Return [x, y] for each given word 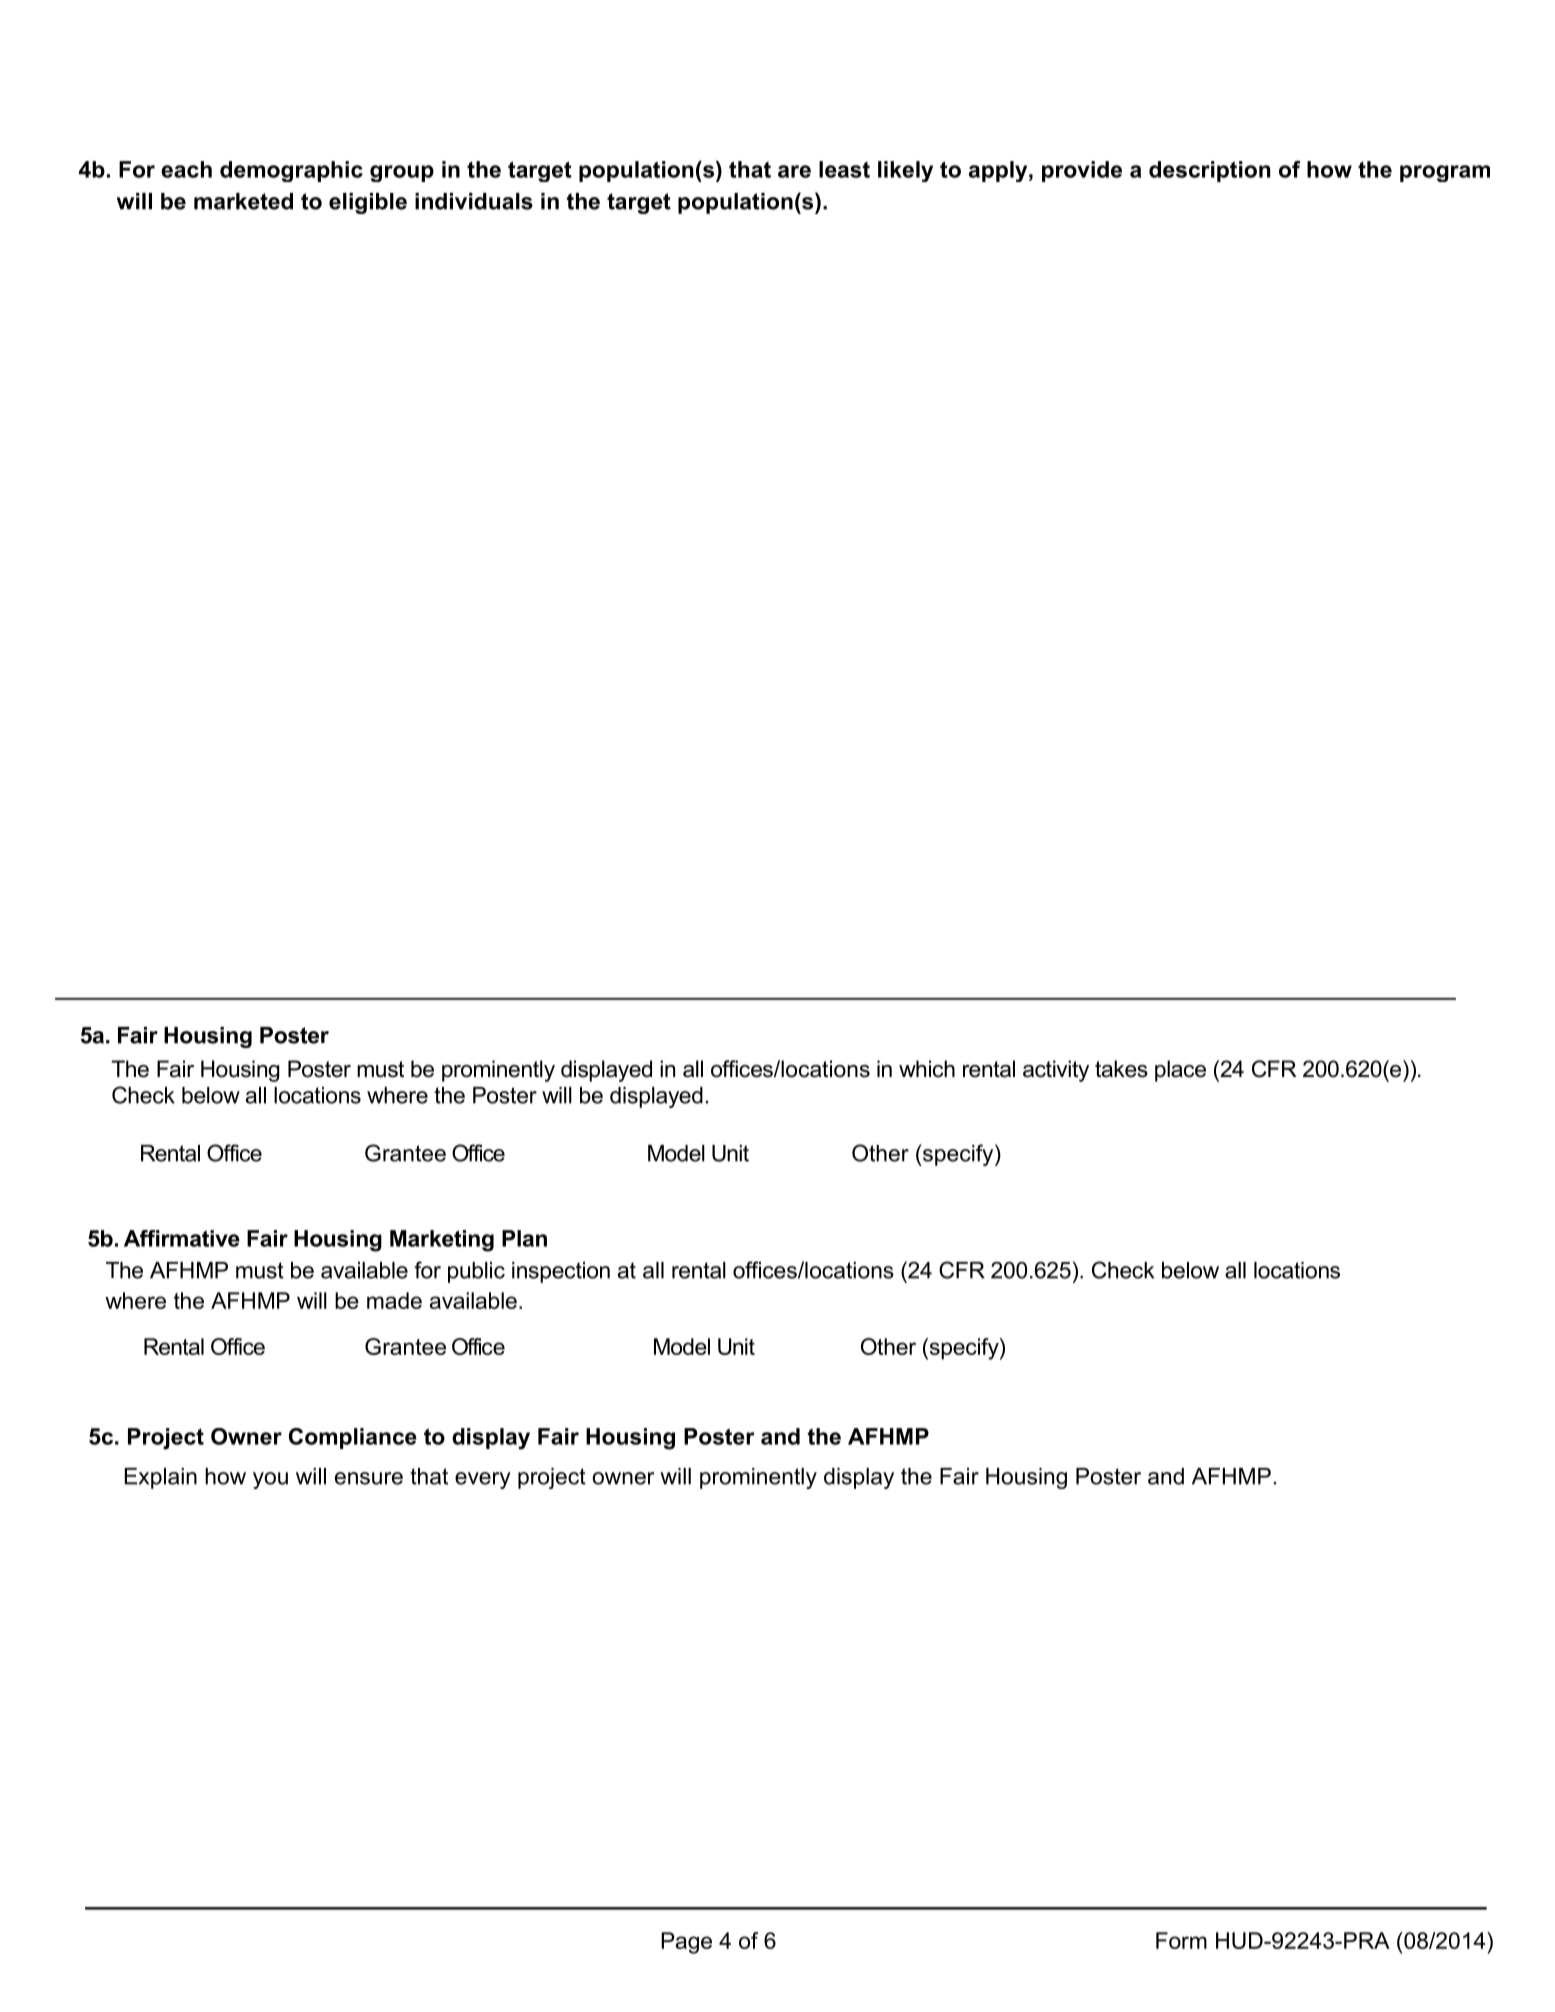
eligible [368, 203]
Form [1181, 1940]
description [1209, 171]
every [483, 1480]
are [794, 171]
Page [686, 1943]
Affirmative [182, 1238]
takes [1121, 1069]
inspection [561, 1272]
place [1180, 1071]
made [394, 1300]
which [927, 1069]
